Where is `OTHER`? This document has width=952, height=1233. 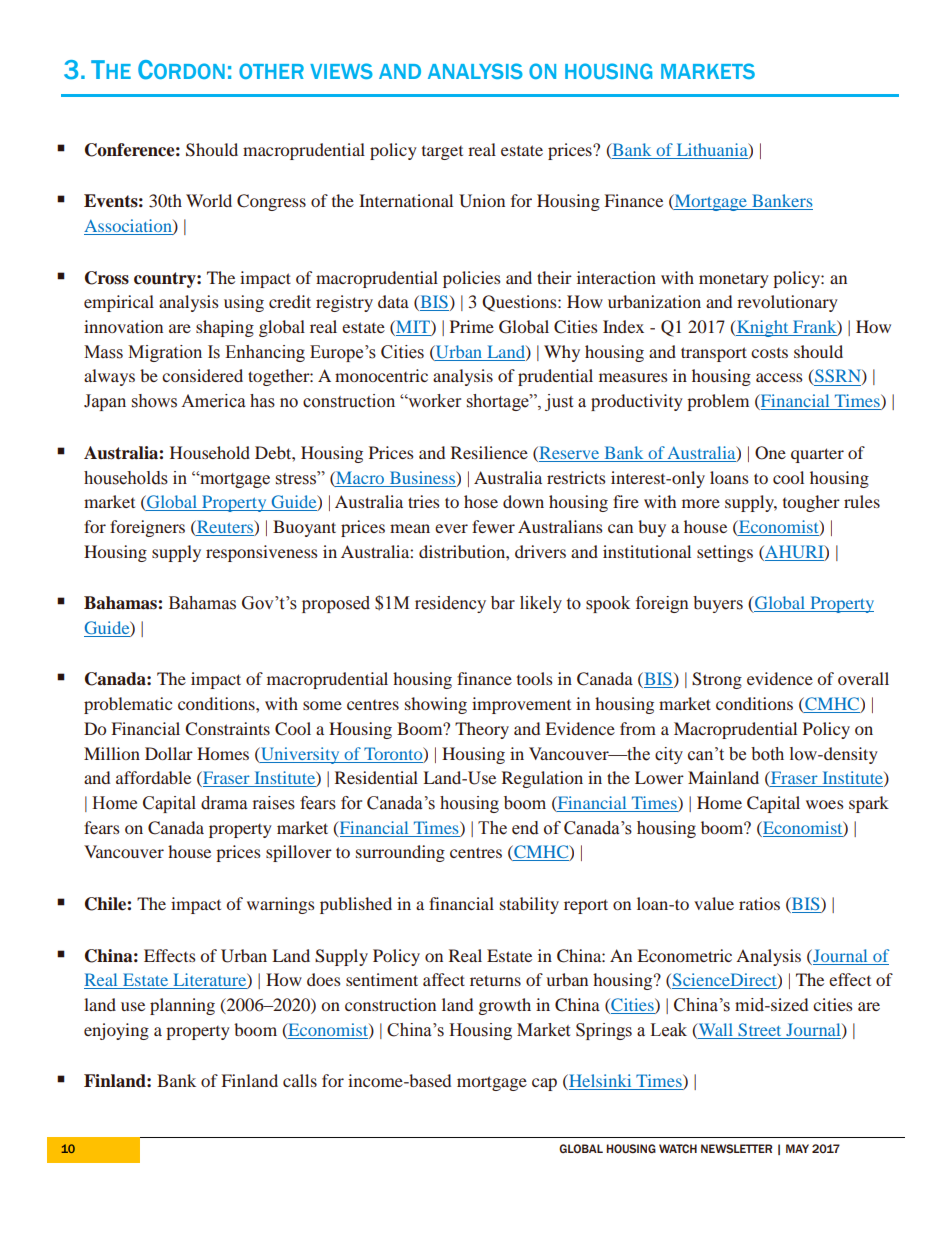 OTHER is located at coordinates (271, 71).
